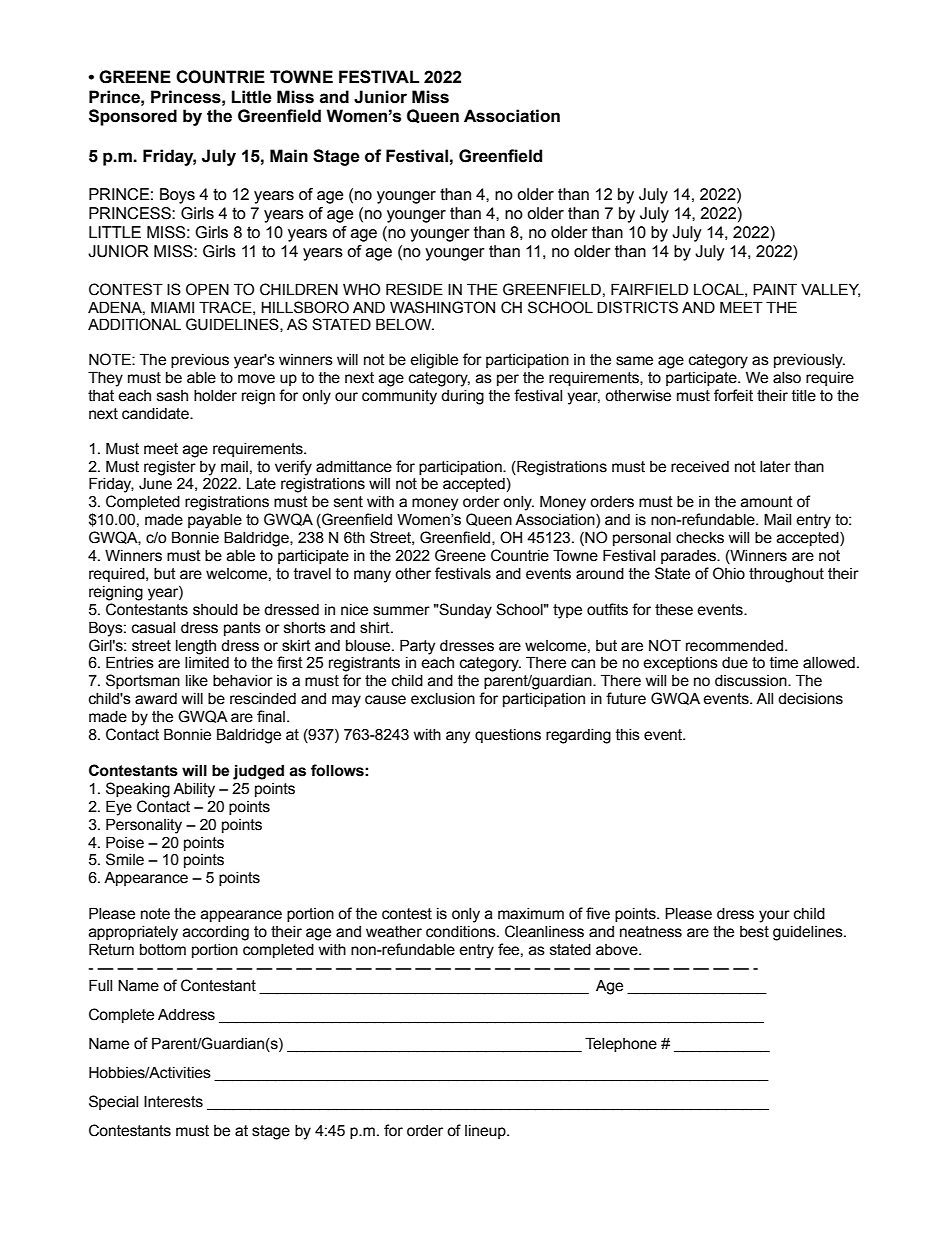 This screenshot has height=1233, width=952. What do you see at coordinates (133, 117) in the screenshot?
I see `Sponsored` at bounding box center [133, 117].
